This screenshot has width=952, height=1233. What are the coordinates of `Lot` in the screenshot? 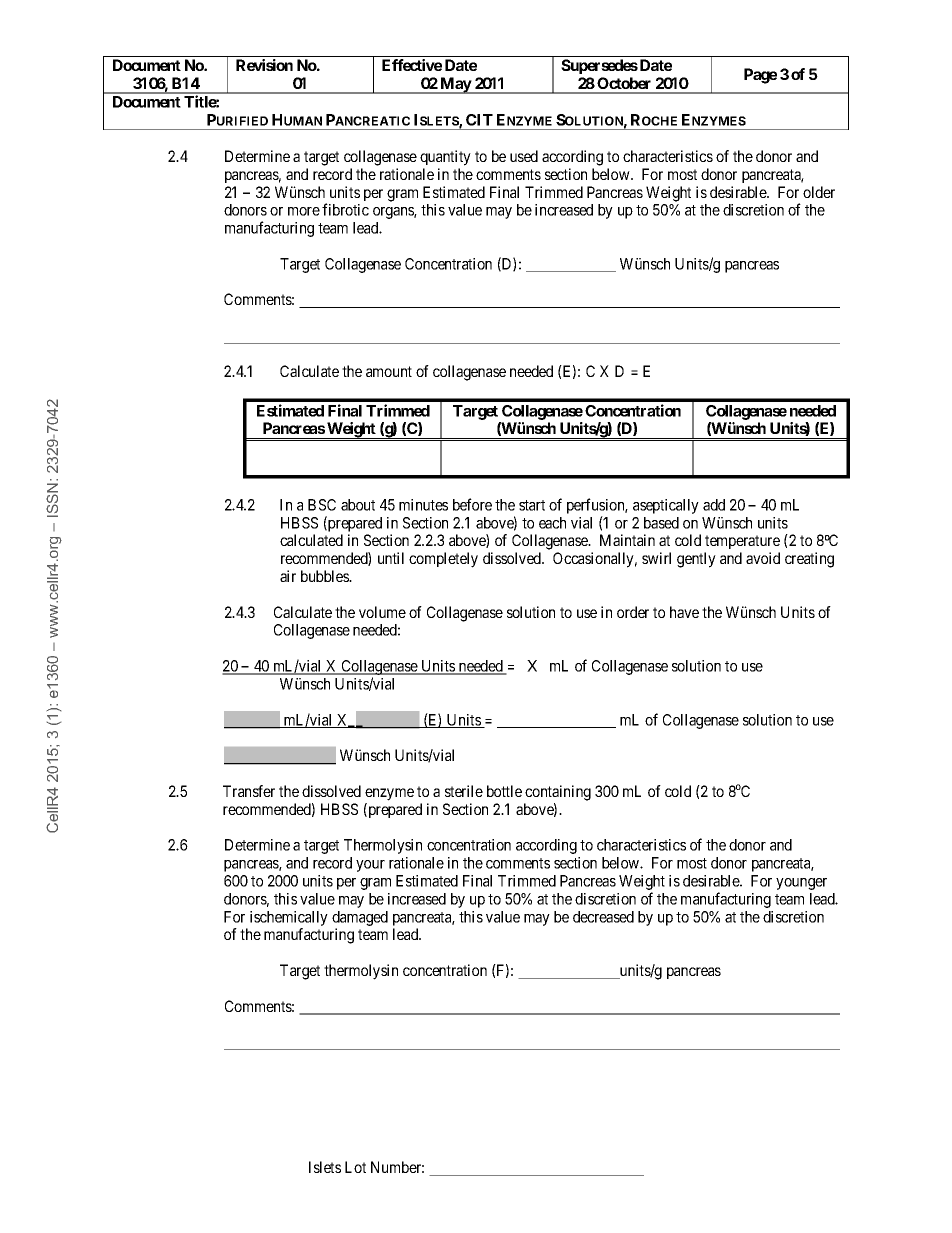 It's located at (355, 1167).
